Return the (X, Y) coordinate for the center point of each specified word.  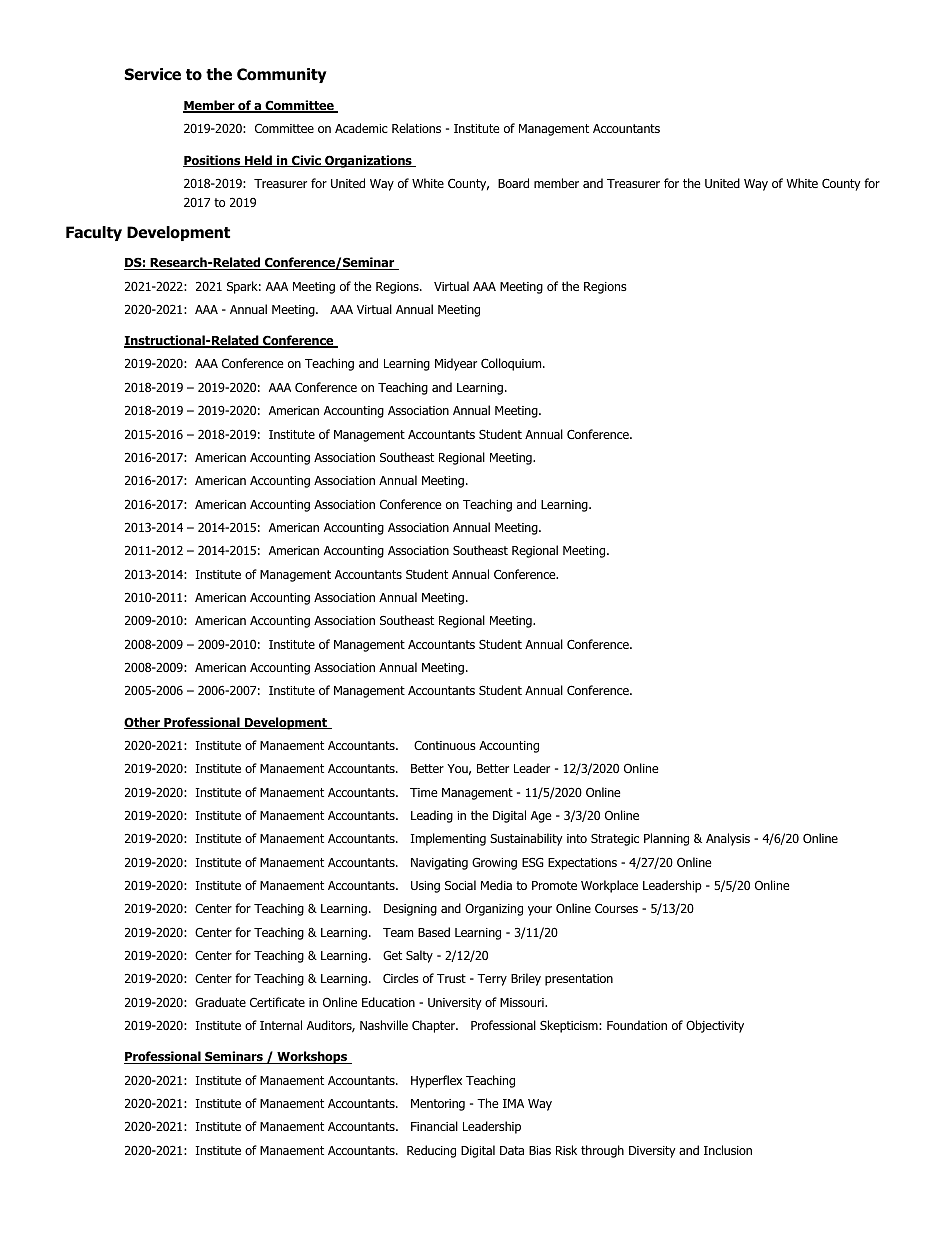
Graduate (220, 1002)
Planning (666, 839)
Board (513, 183)
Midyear (456, 364)
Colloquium (512, 364)
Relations (416, 128)
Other (143, 723)
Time (423, 792)
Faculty (94, 233)
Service (153, 74)
